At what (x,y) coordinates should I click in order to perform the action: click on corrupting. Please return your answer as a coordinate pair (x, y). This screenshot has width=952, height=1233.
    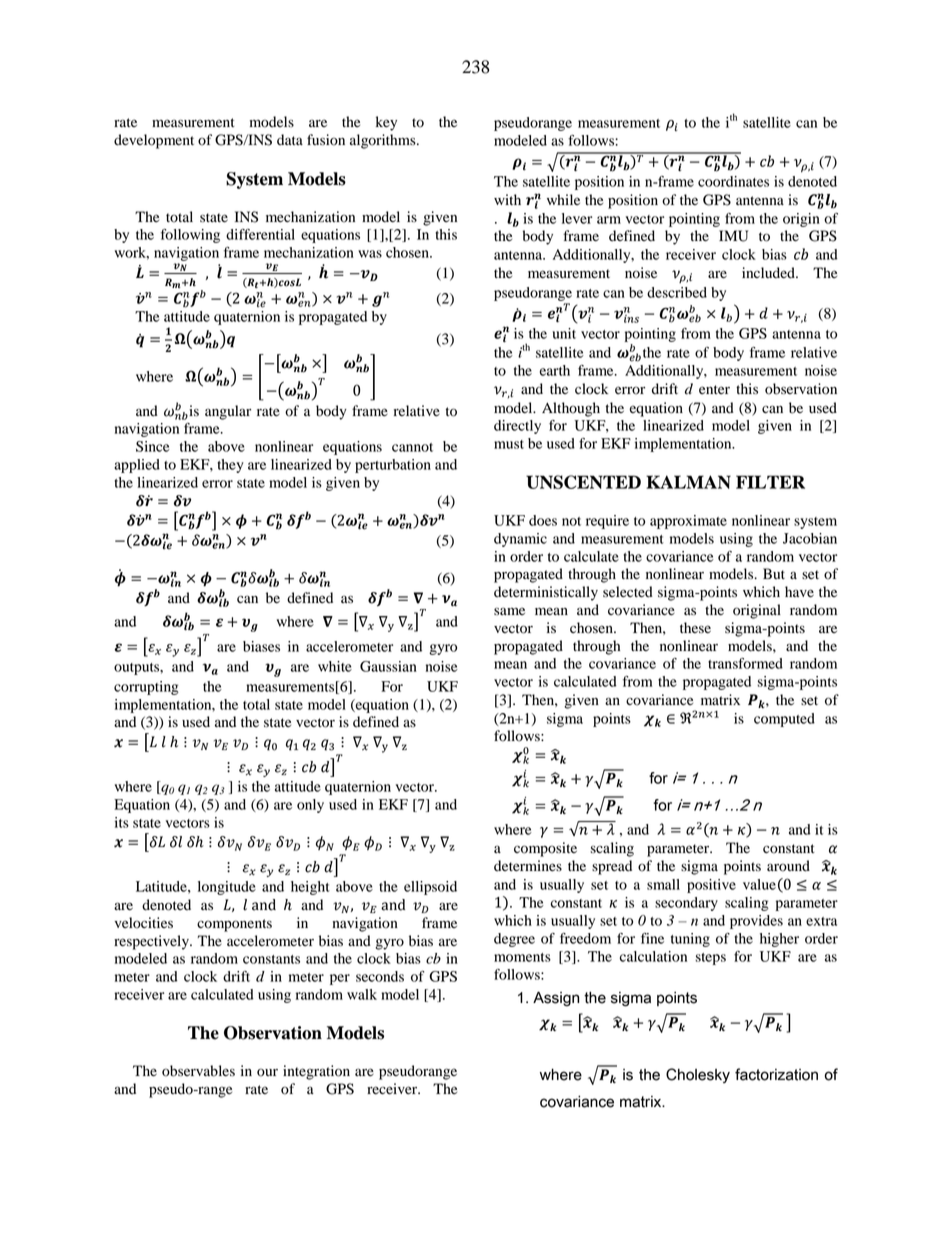
    Looking at the image, I should click on (146, 688).
